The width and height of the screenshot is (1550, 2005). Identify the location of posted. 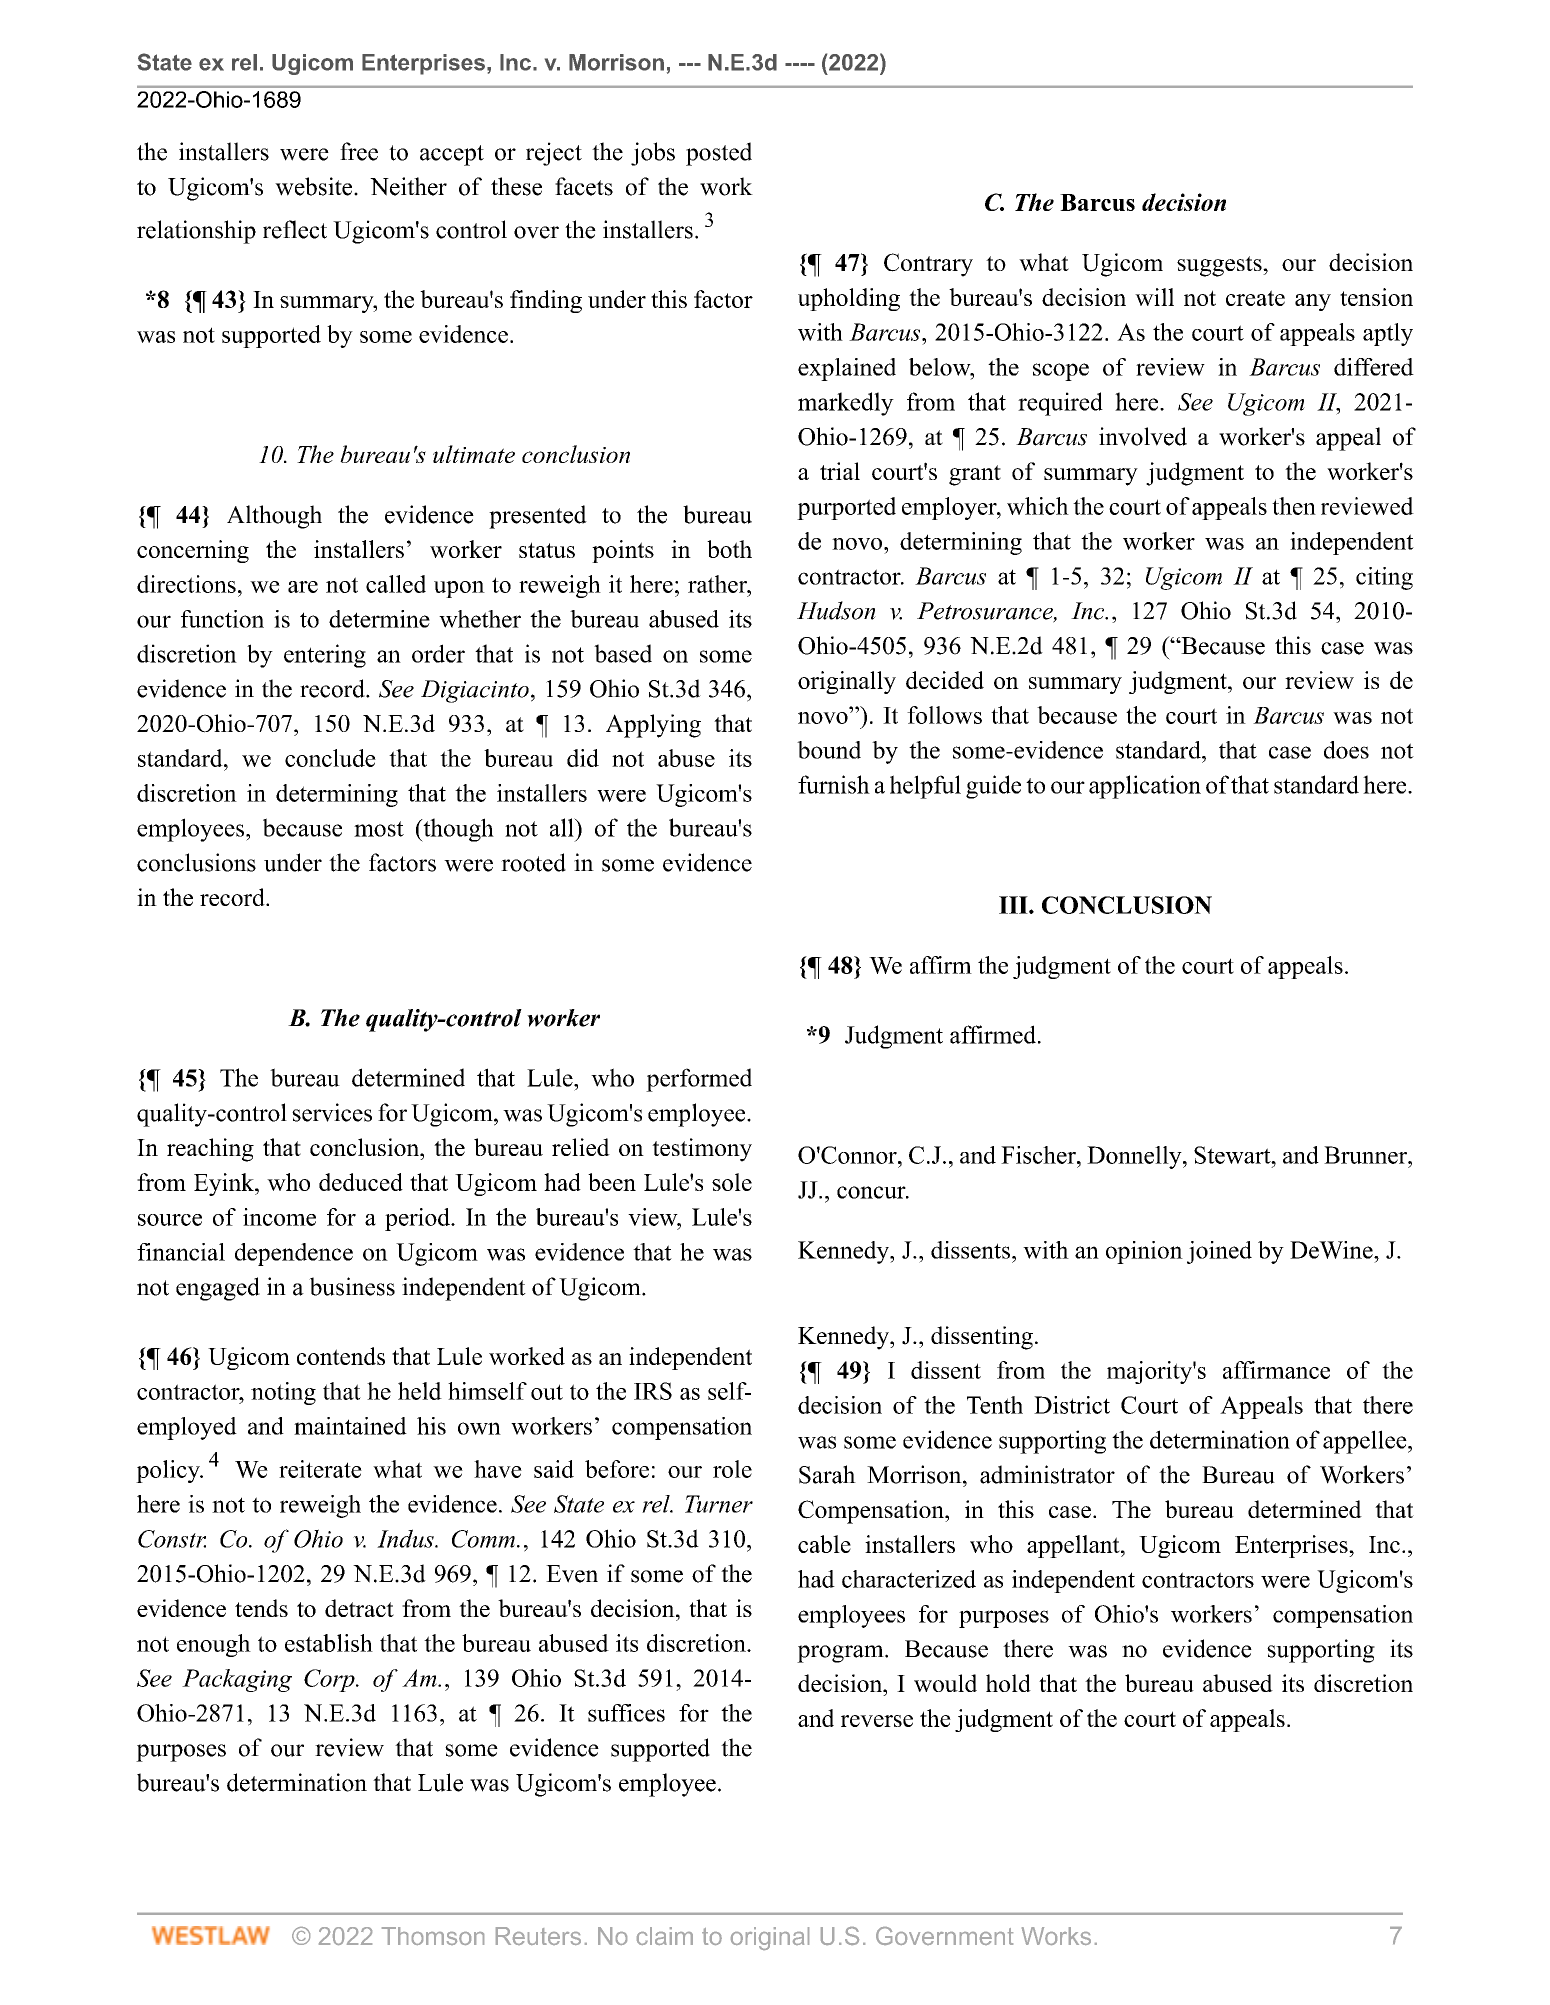
(719, 154).
